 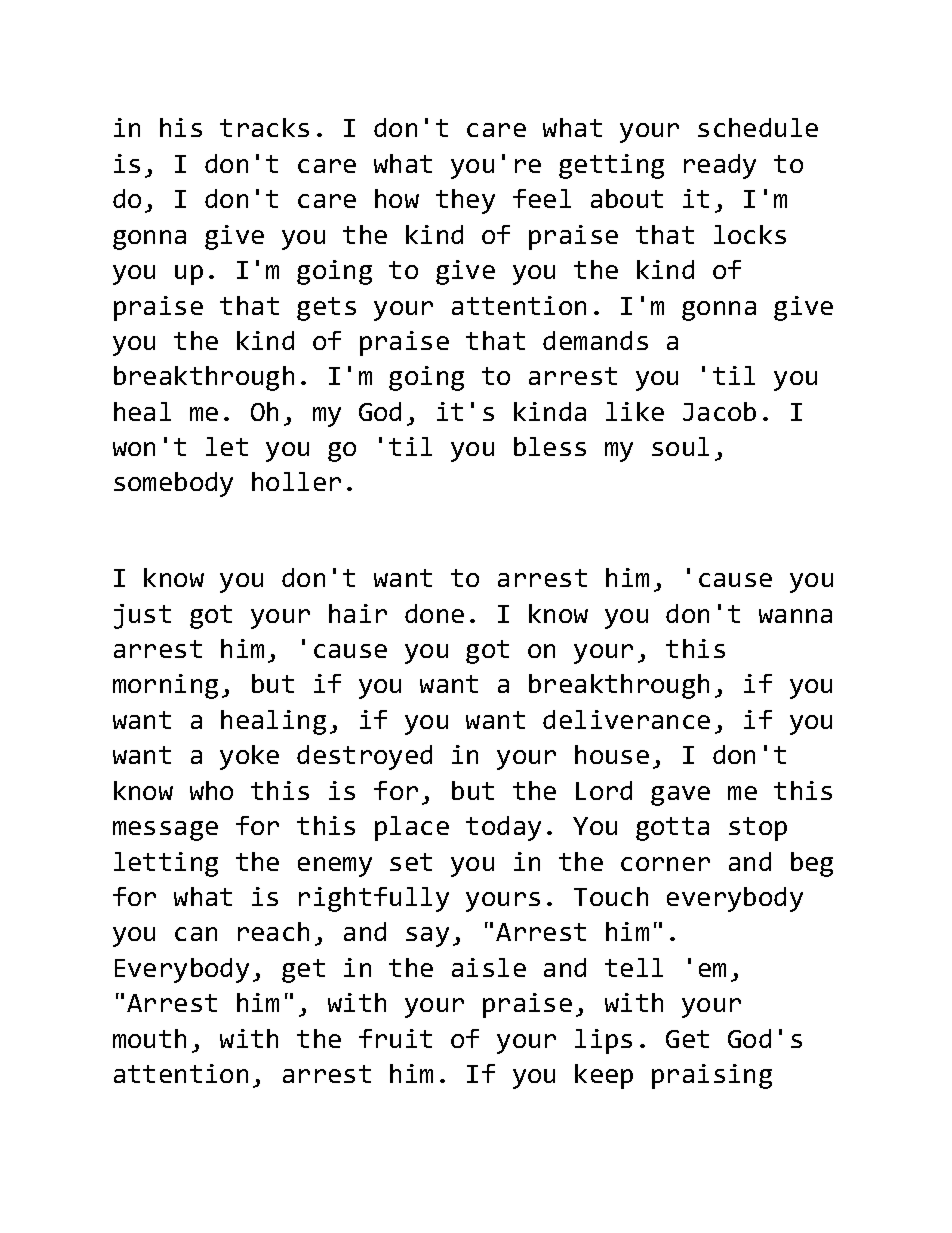 What do you see at coordinates (758, 829) in the screenshot?
I see `stop` at bounding box center [758, 829].
